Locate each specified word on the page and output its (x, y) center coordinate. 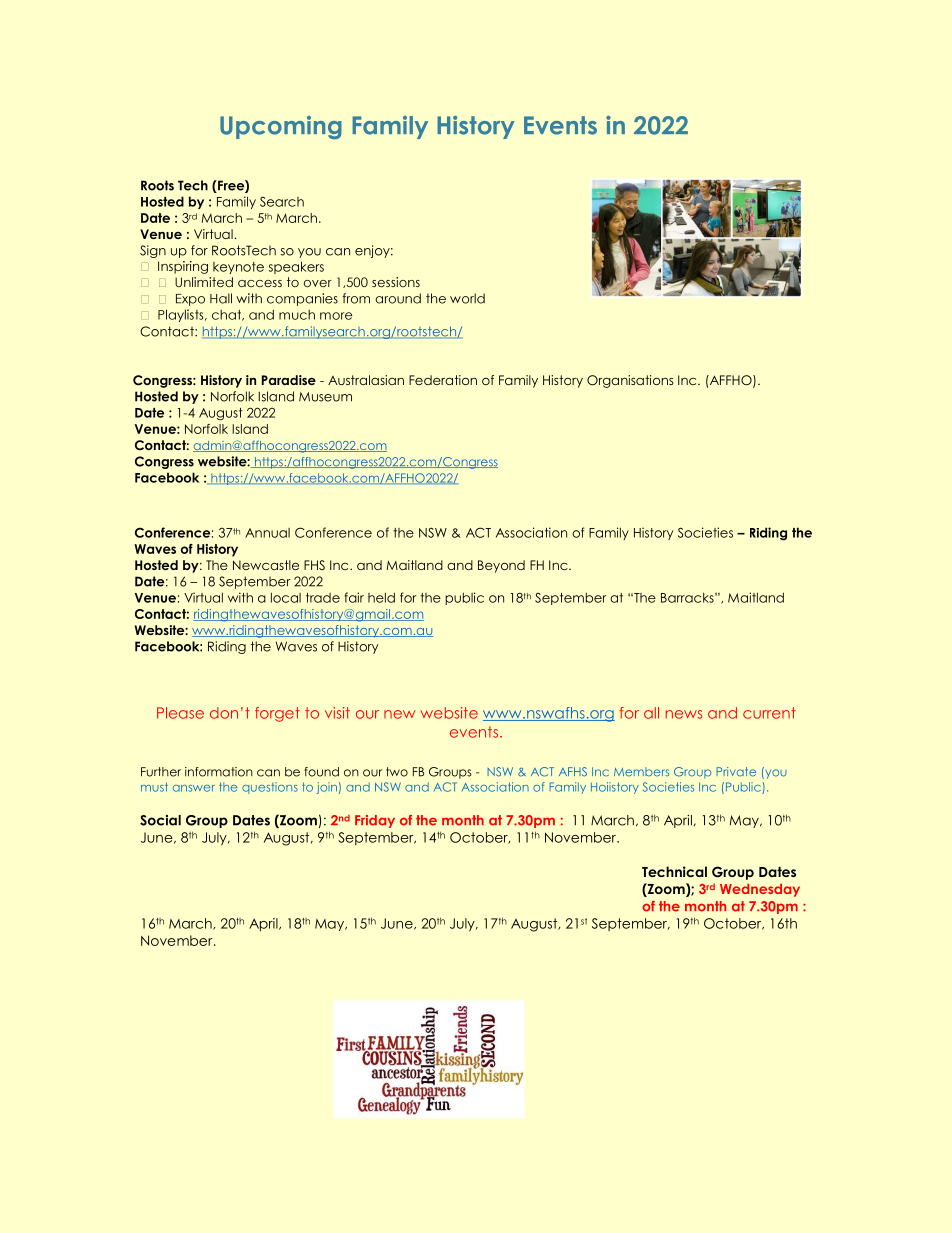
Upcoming (281, 128)
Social (160, 820)
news (684, 714)
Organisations (630, 381)
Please (180, 713)
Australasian (366, 380)
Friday (375, 821)
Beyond (501, 566)
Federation (443, 380)
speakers (296, 267)
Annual (267, 533)
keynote (238, 268)
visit (337, 713)
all (651, 713)
